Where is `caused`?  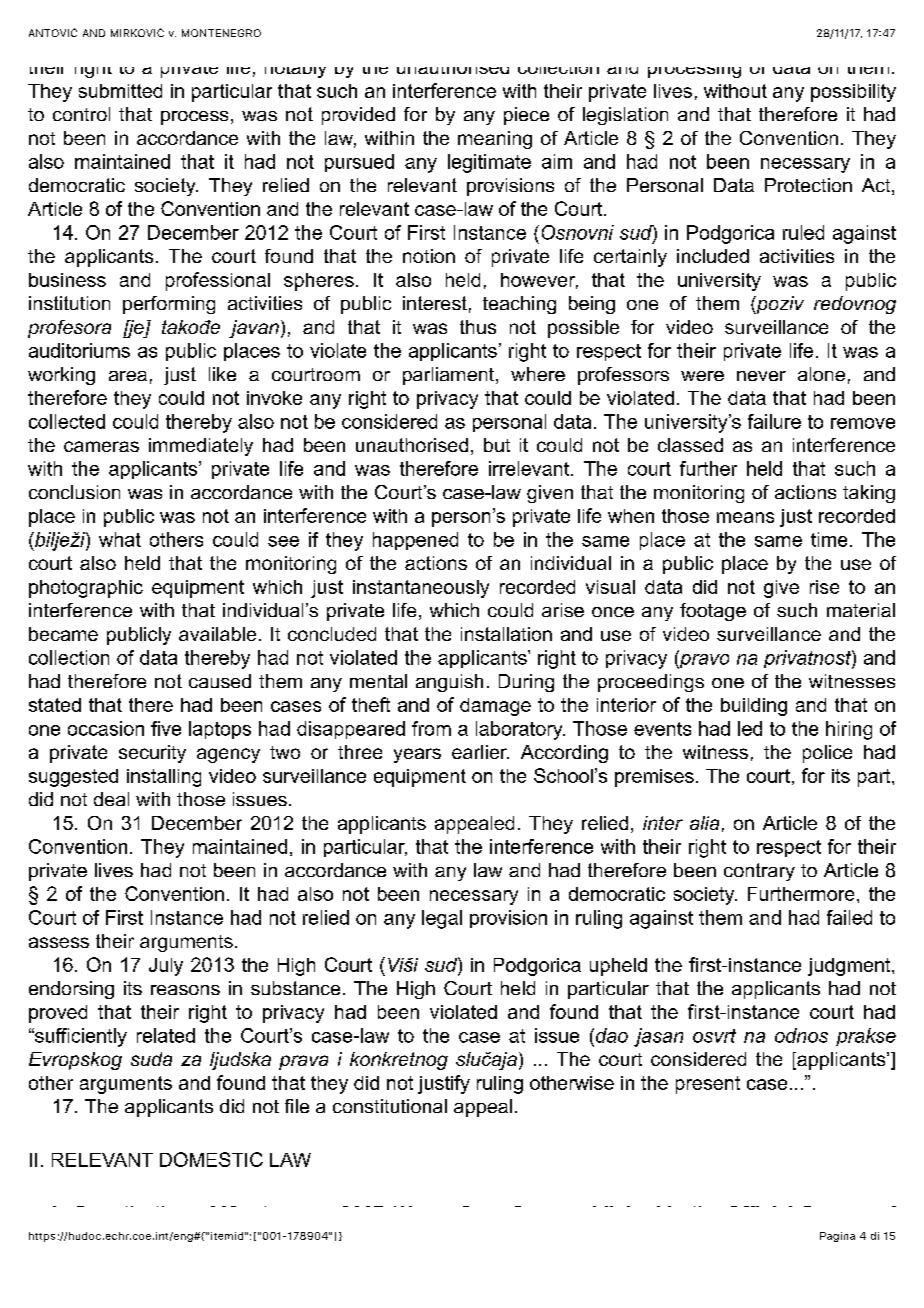
caused is located at coordinates (220, 681).
